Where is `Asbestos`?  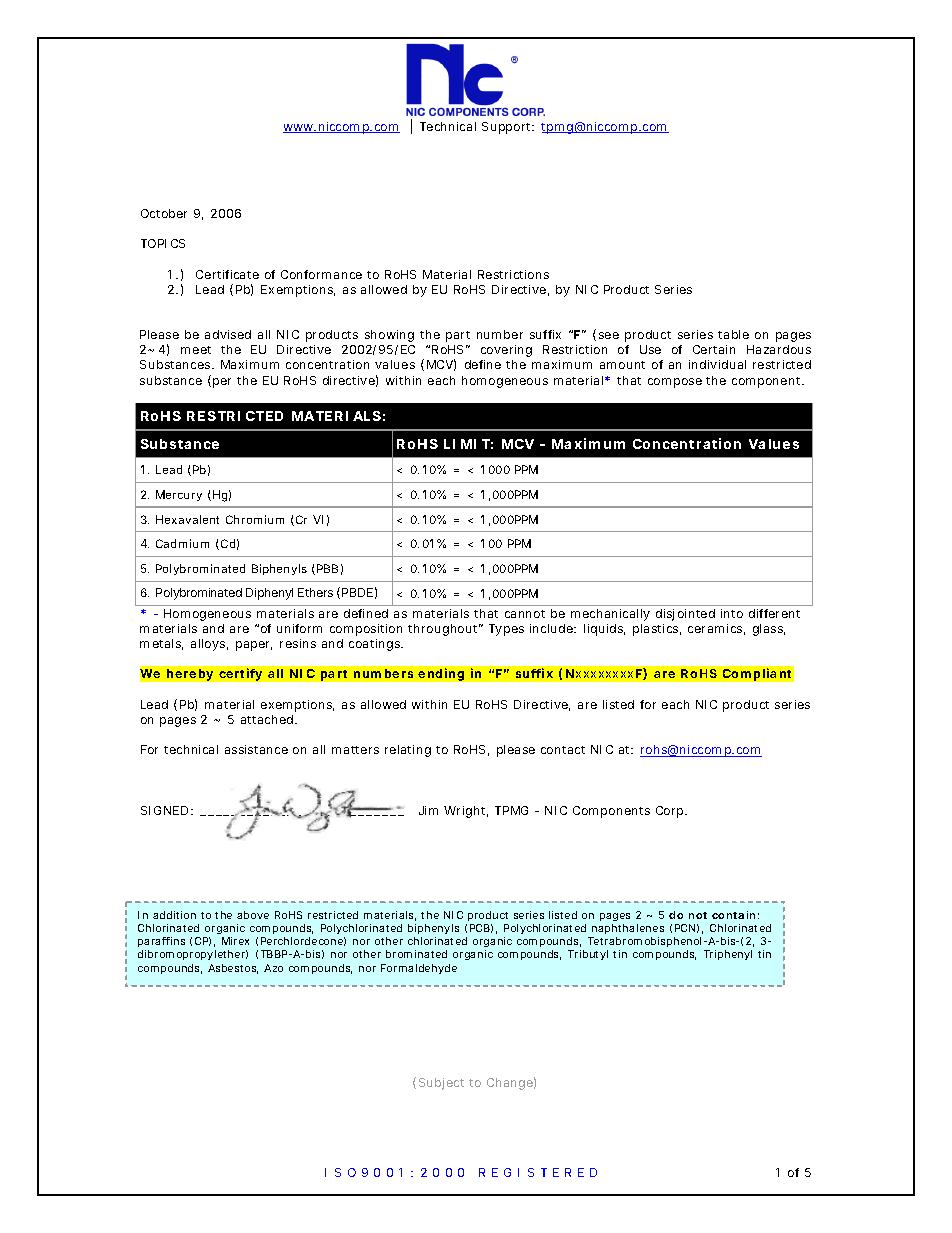
Asbestos is located at coordinates (233, 969).
